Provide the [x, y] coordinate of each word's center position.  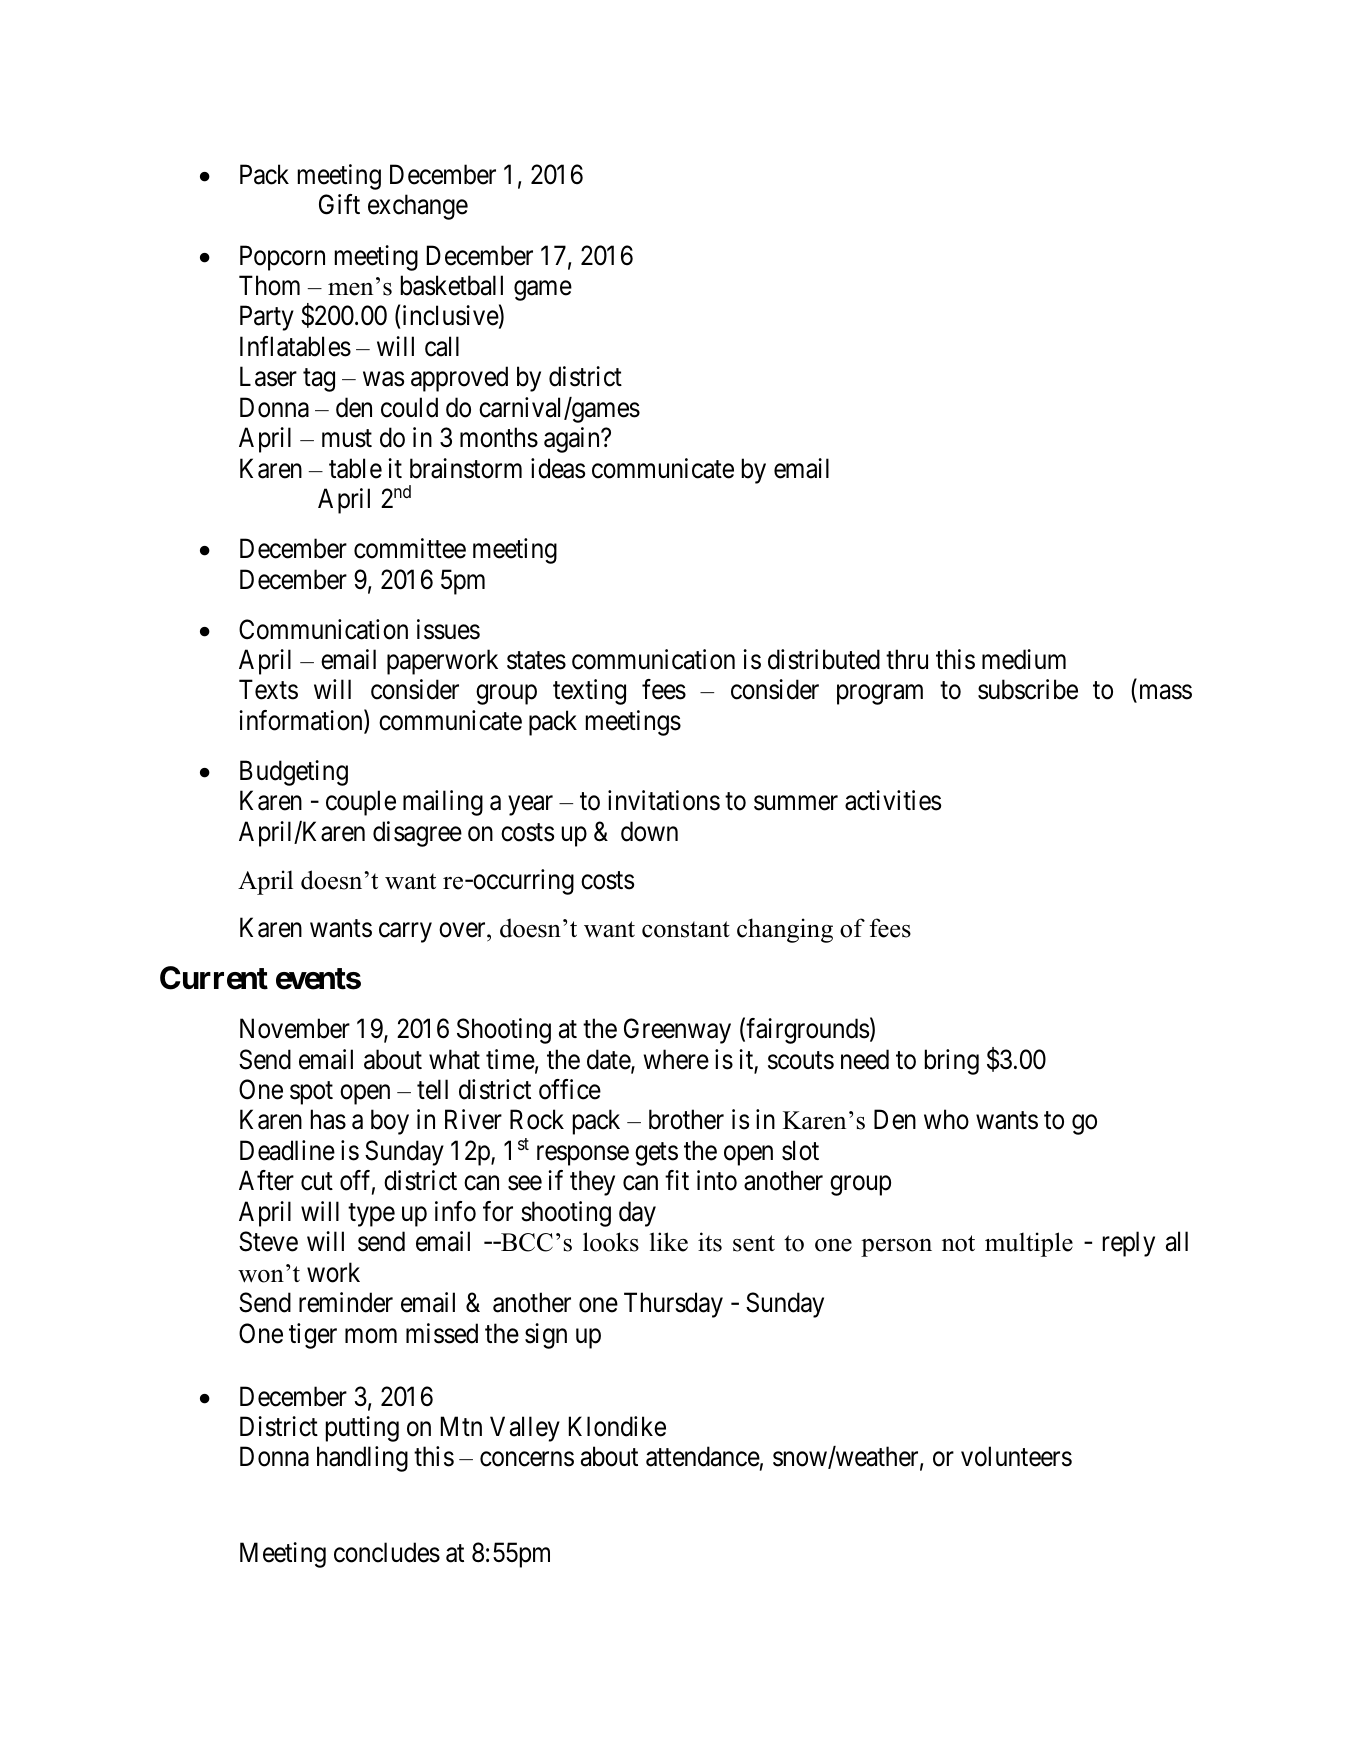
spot [311, 1093]
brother [686, 1119]
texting [589, 692]
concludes [387, 1552]
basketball [452, 285]
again [573, 440]
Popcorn [282, 258]
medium [1024, 659]
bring [952, 1062]
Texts [268, 690]
